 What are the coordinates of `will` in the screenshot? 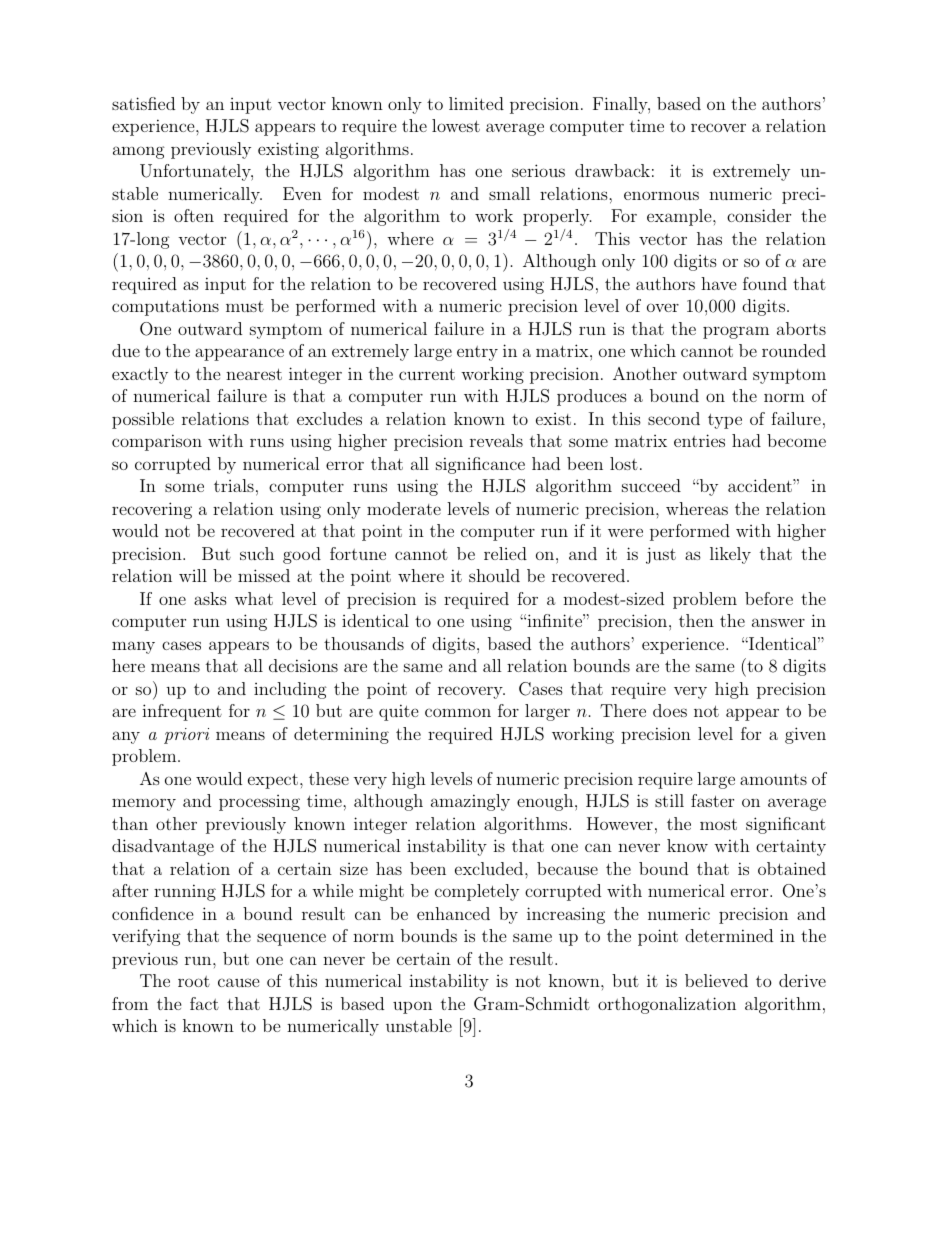 It's located at (193, 575).
